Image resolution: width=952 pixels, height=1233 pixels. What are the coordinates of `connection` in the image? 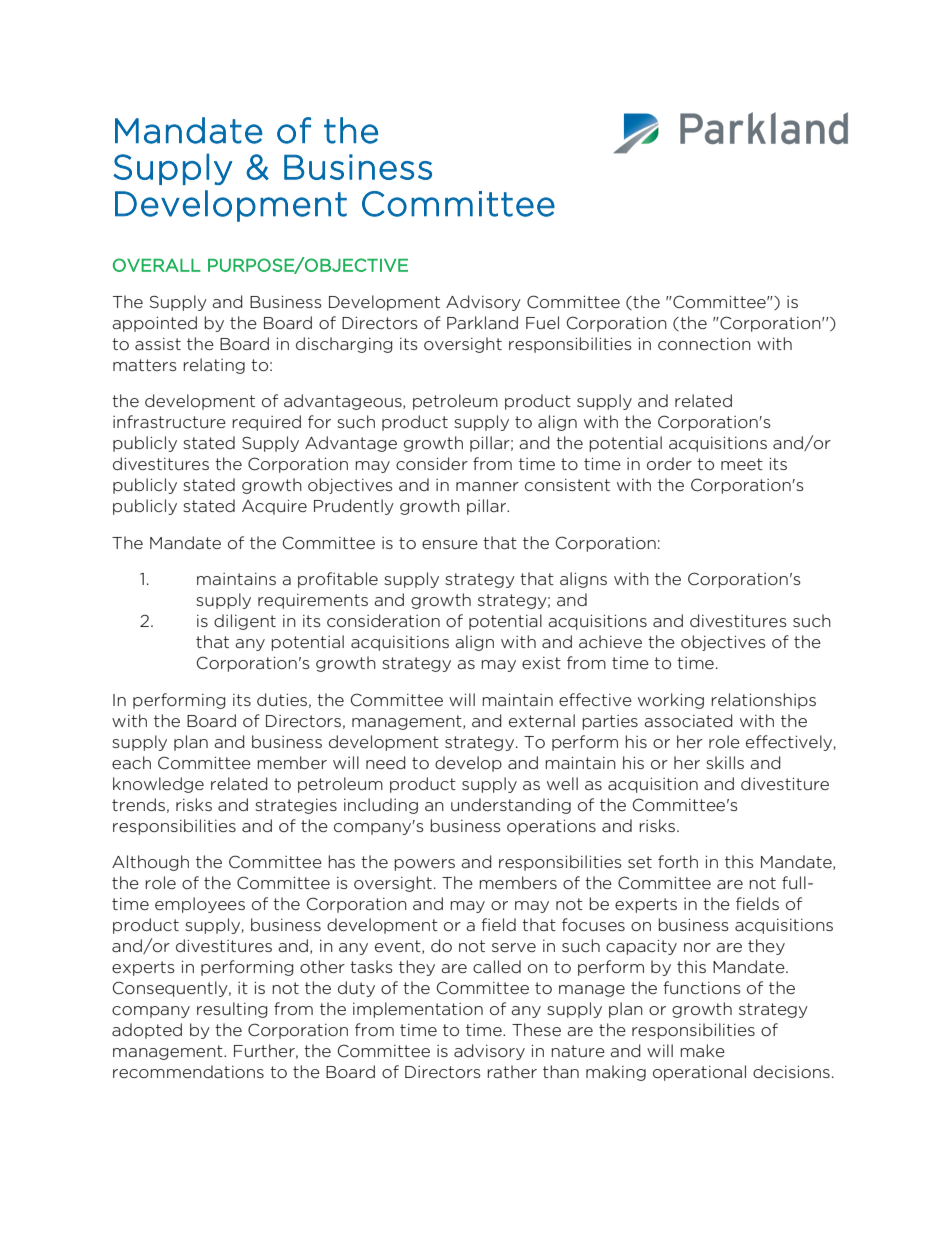 It's located at (704, 344).
